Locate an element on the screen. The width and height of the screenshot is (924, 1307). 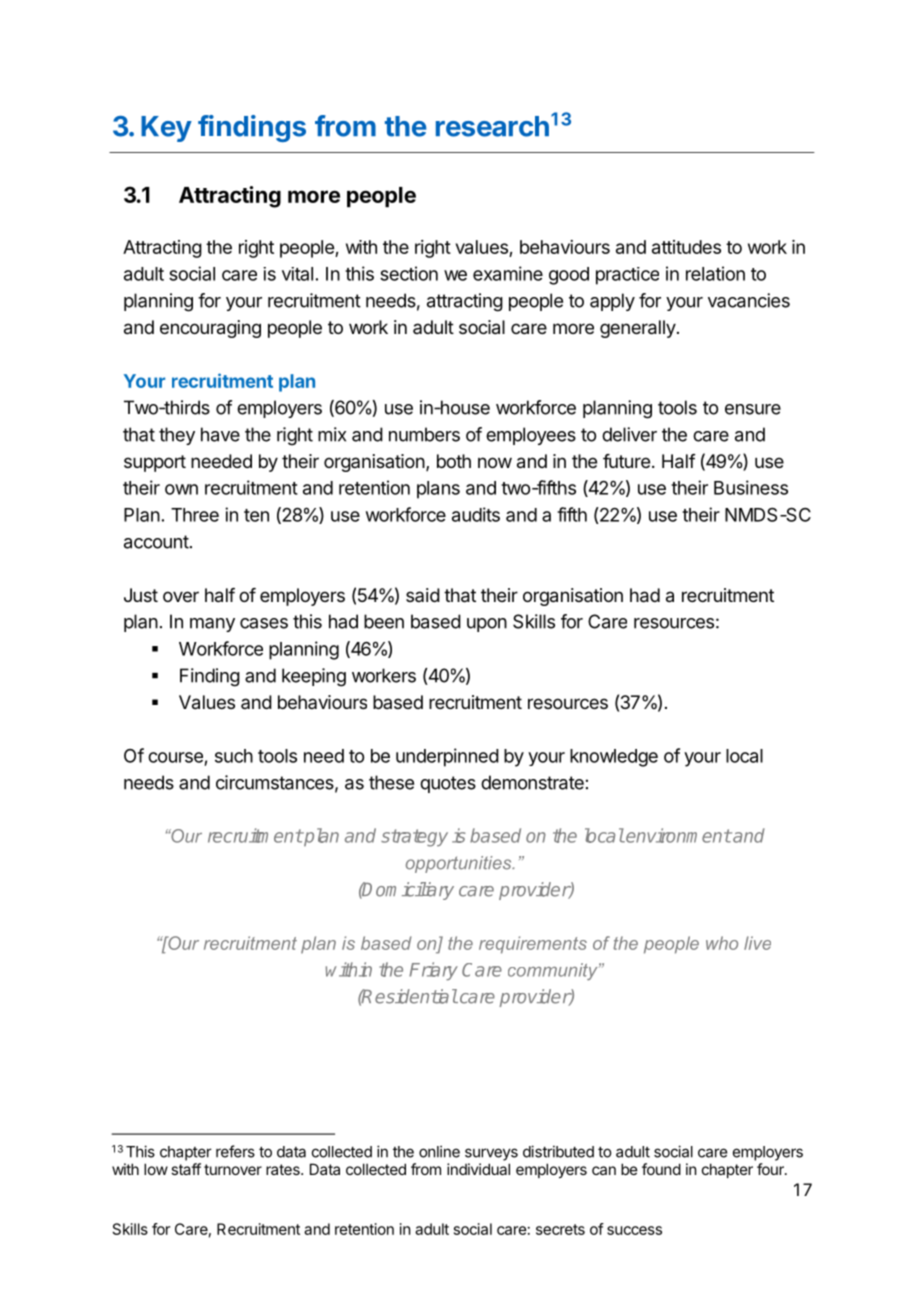
section is located at coordinates (409, 273).
